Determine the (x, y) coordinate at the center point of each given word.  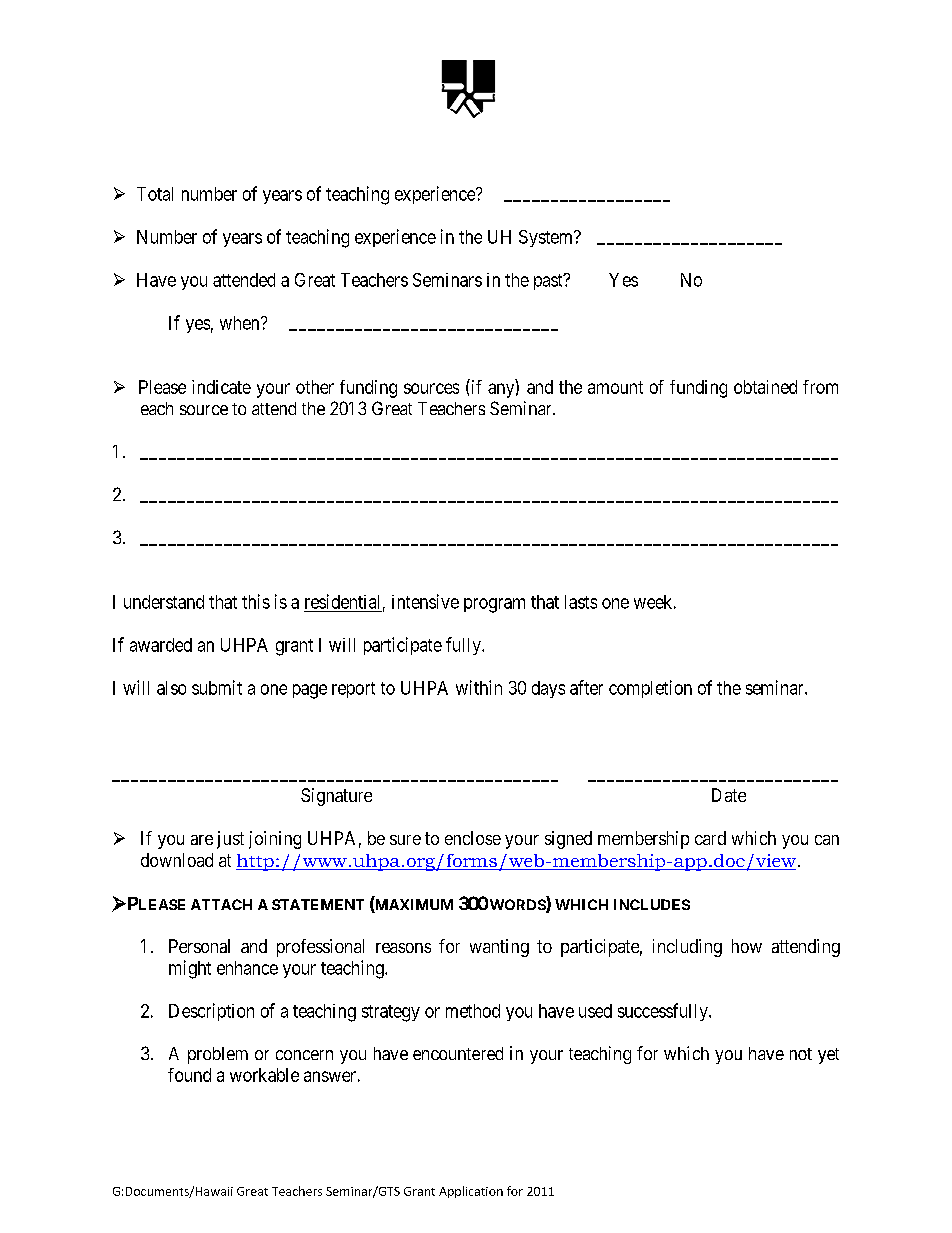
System (547, 238)
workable (264, 1075)
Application (471, 1192)
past (549, 281)
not (801, 1054)
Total (155, 194)
